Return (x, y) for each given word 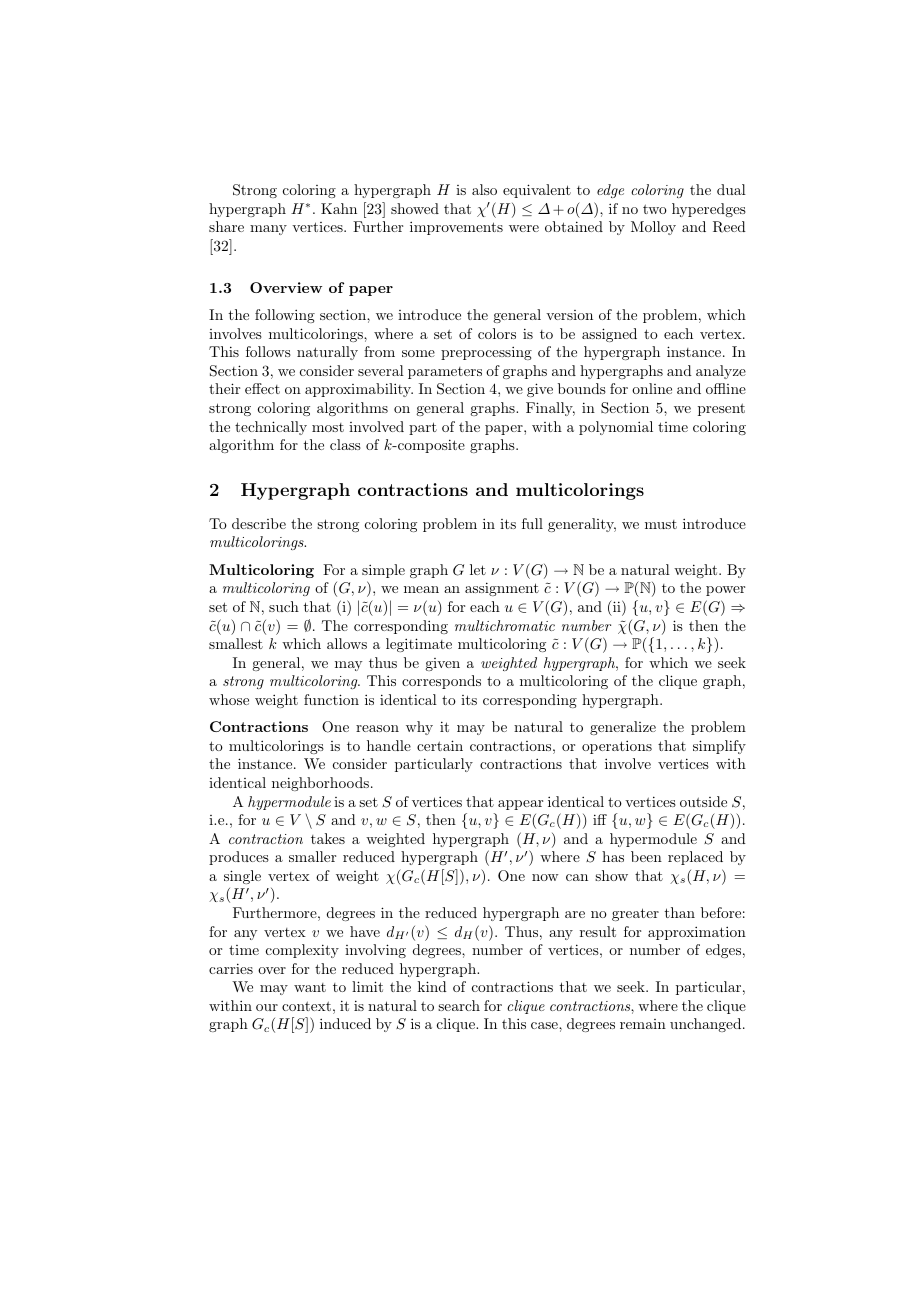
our (267, 1007)
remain (643, 1024)
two (655, 209)
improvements (456, 228)
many (268, 230)
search (459, 1005)
